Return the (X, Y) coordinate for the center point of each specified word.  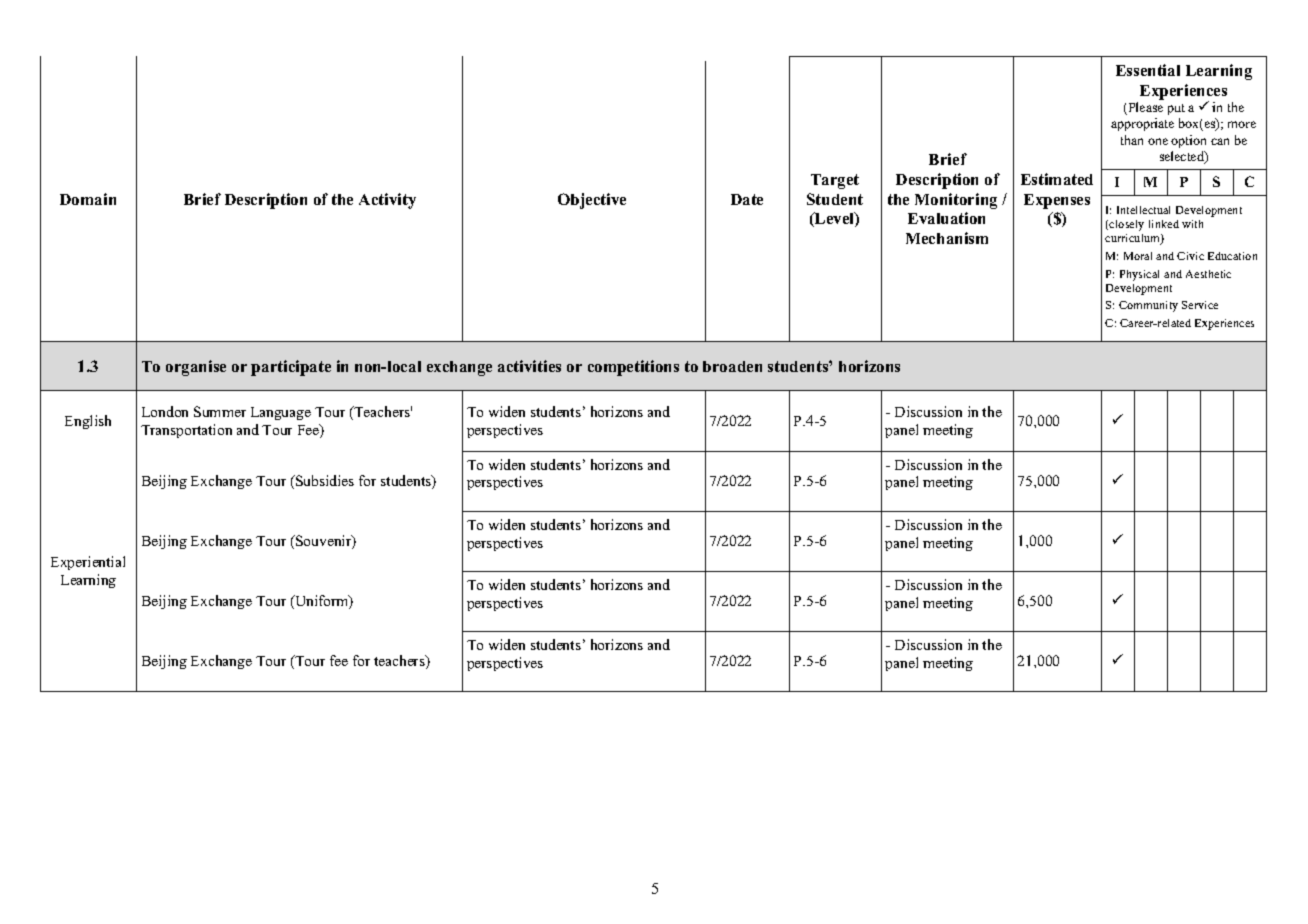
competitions (633, 368)
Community (1148, 306)
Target (835, 181)
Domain (88, 199)
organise (196, 368)
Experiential (88, 563)
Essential (1148, 70)
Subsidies (324, 480)
